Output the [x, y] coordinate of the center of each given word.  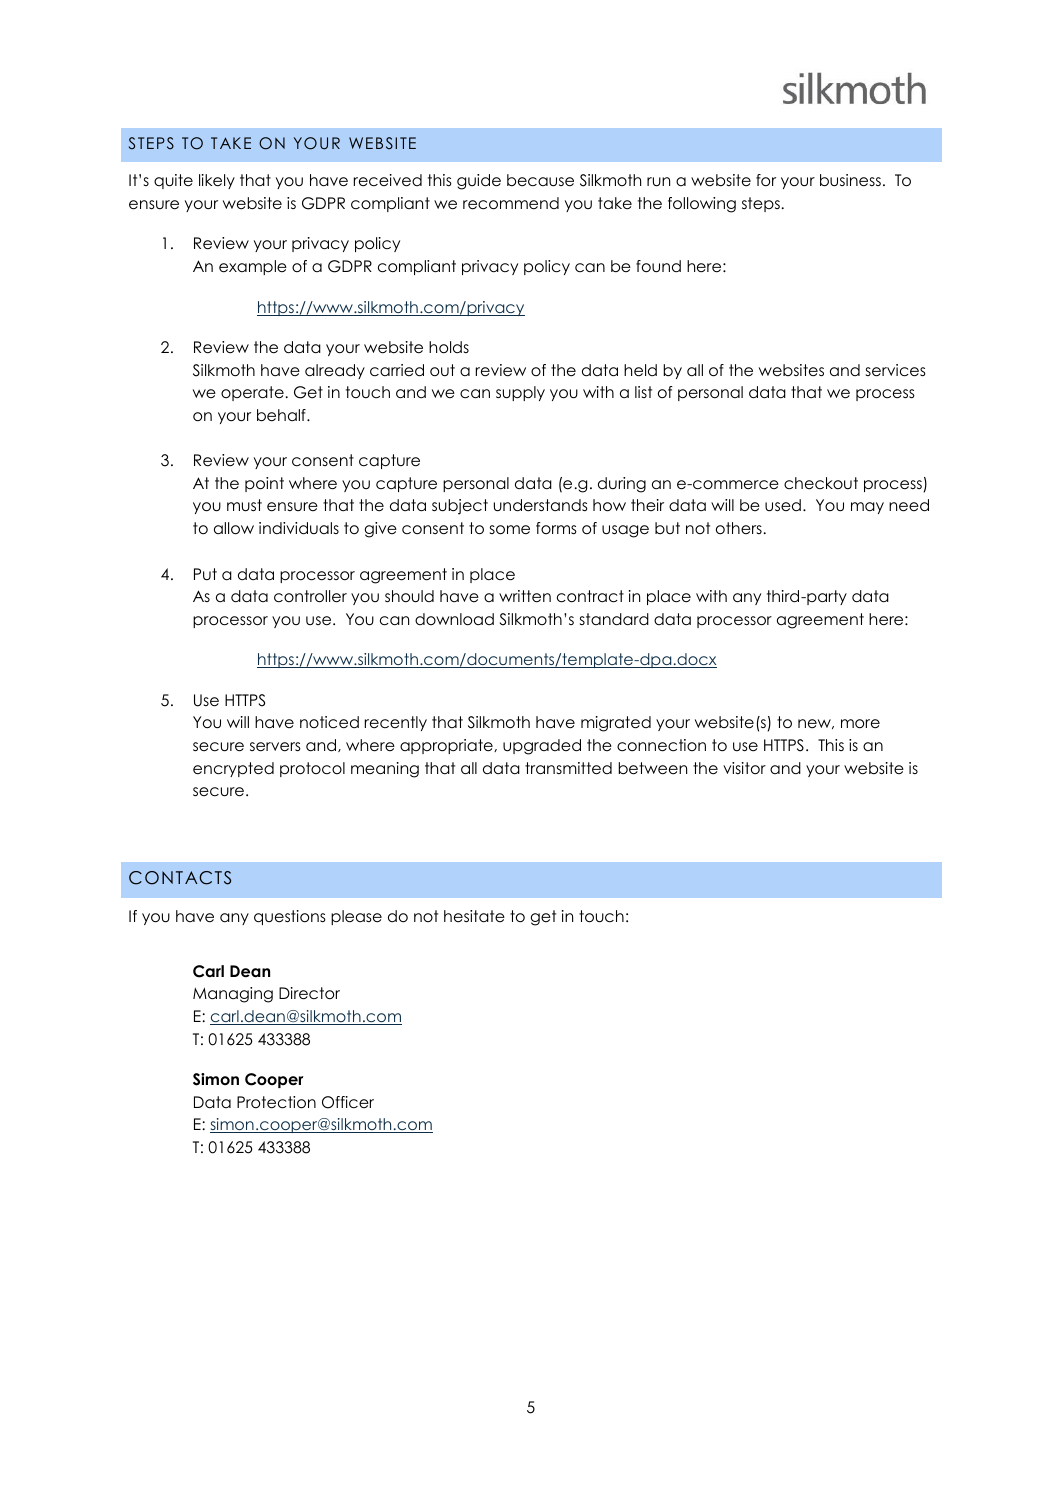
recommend [511, 203]
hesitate [474, 916]
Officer [348, 1102]
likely [217, 181]
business [850, 180]
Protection [276, 1102]
